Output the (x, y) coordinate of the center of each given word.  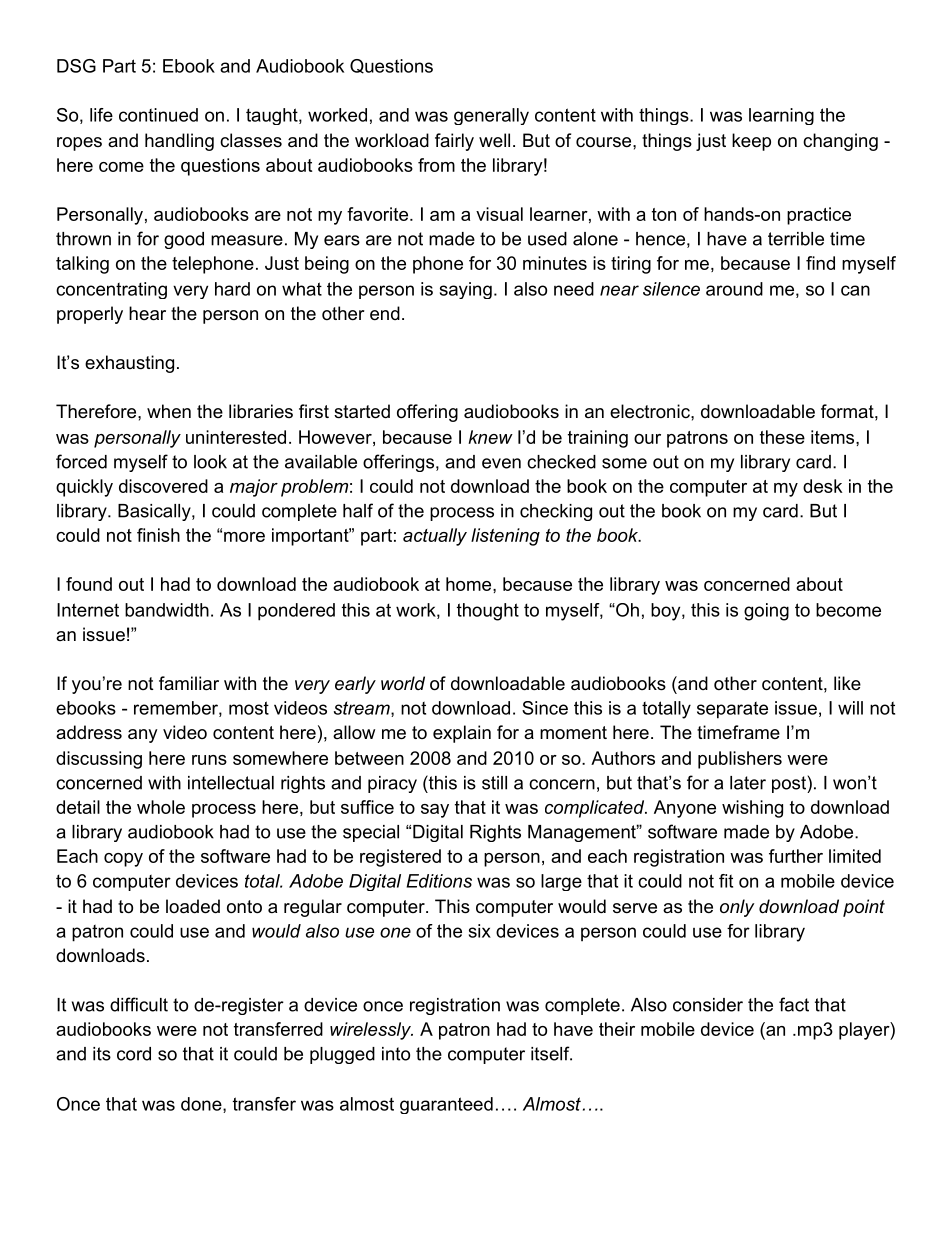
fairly (454, 142)
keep (751, 142)
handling (179, 142)
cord (134, 1054)
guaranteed (446, 1105)
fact (794, 1004)
